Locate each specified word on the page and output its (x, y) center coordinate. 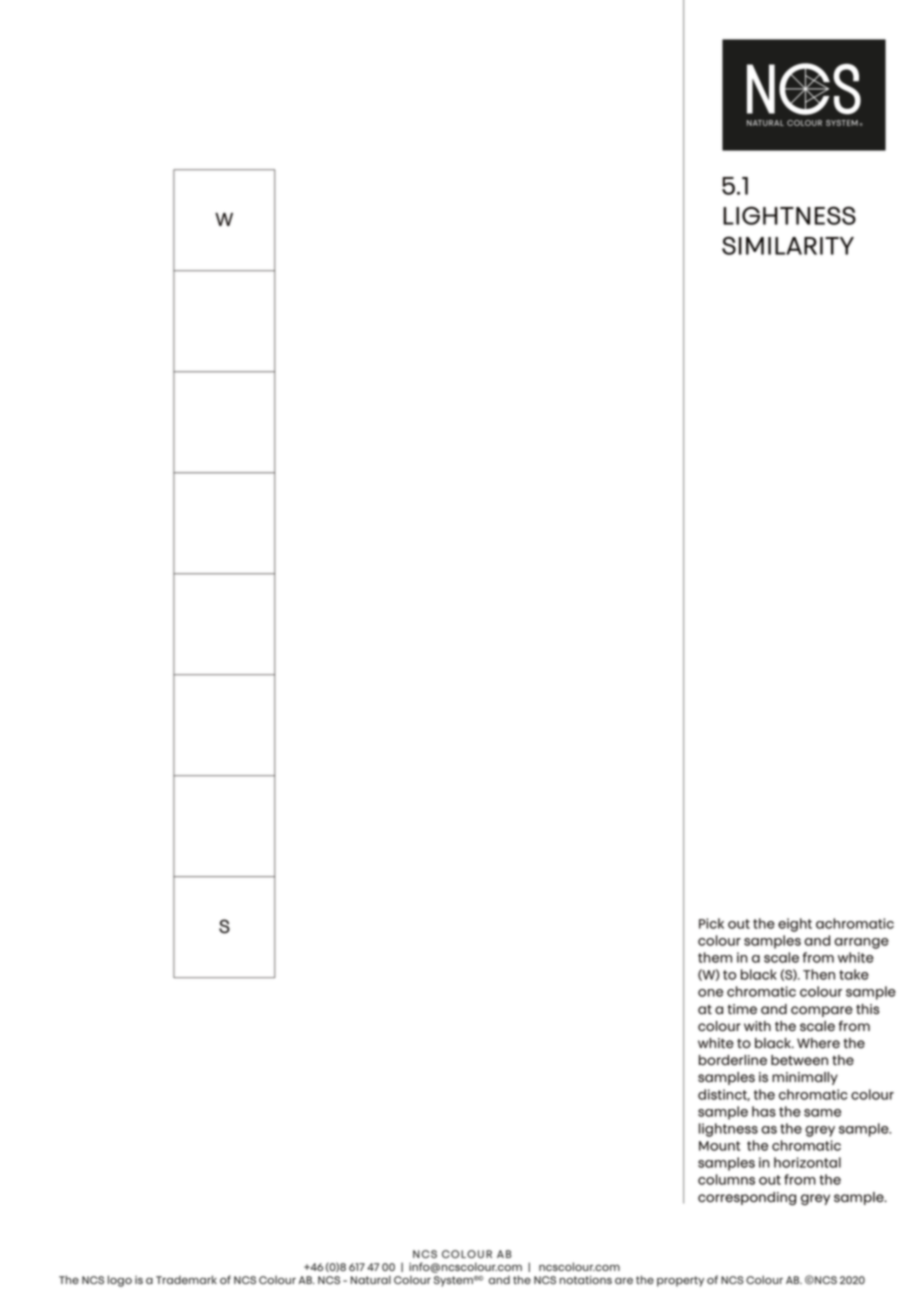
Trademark (186, 1279)
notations (586, 1280)
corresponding (747, 1198)
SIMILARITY (788, 245)
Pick (711, 923)
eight (795, 925)
